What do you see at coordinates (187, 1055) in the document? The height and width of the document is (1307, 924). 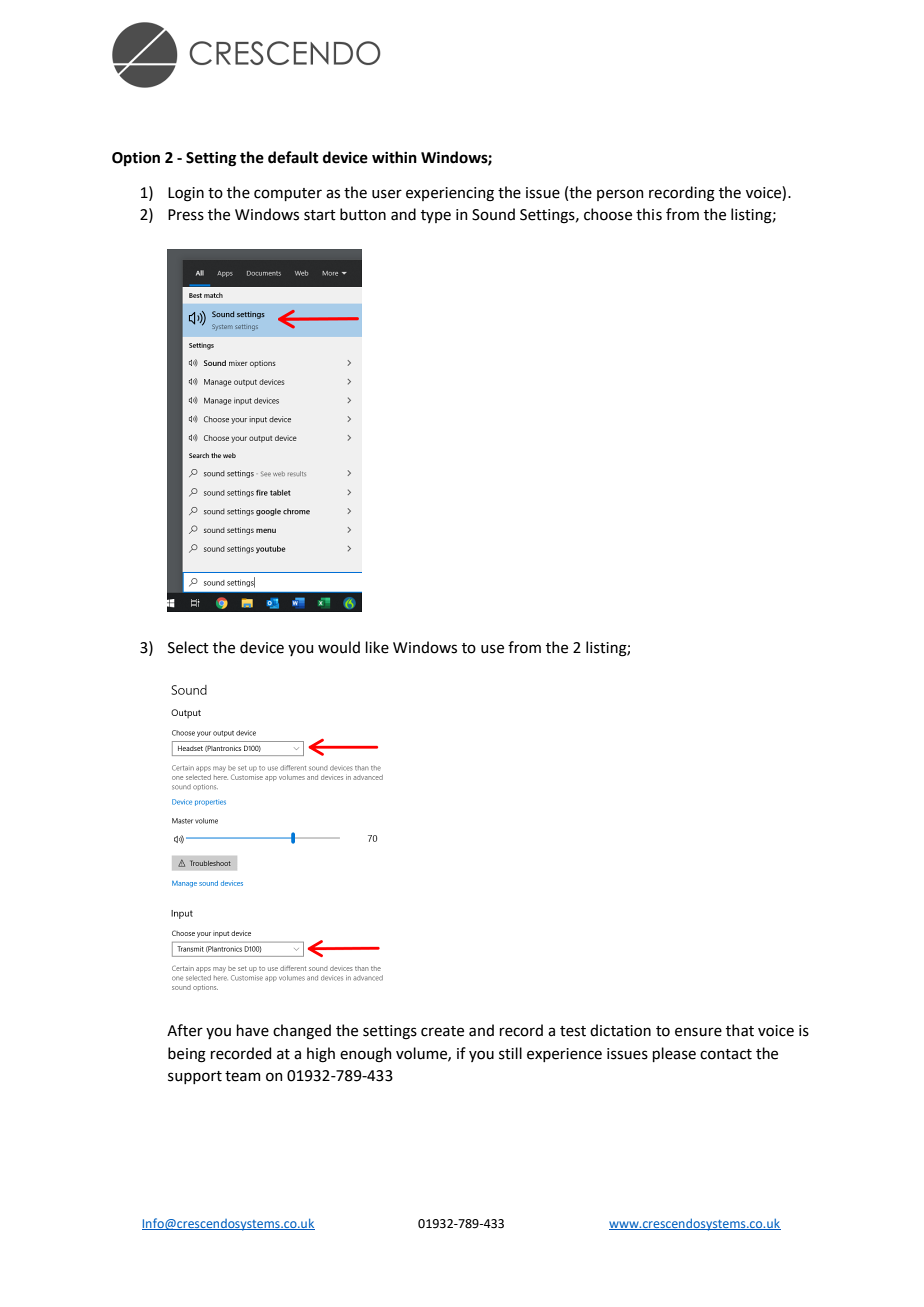 I see `being` at bounding box center [187, 1055].
